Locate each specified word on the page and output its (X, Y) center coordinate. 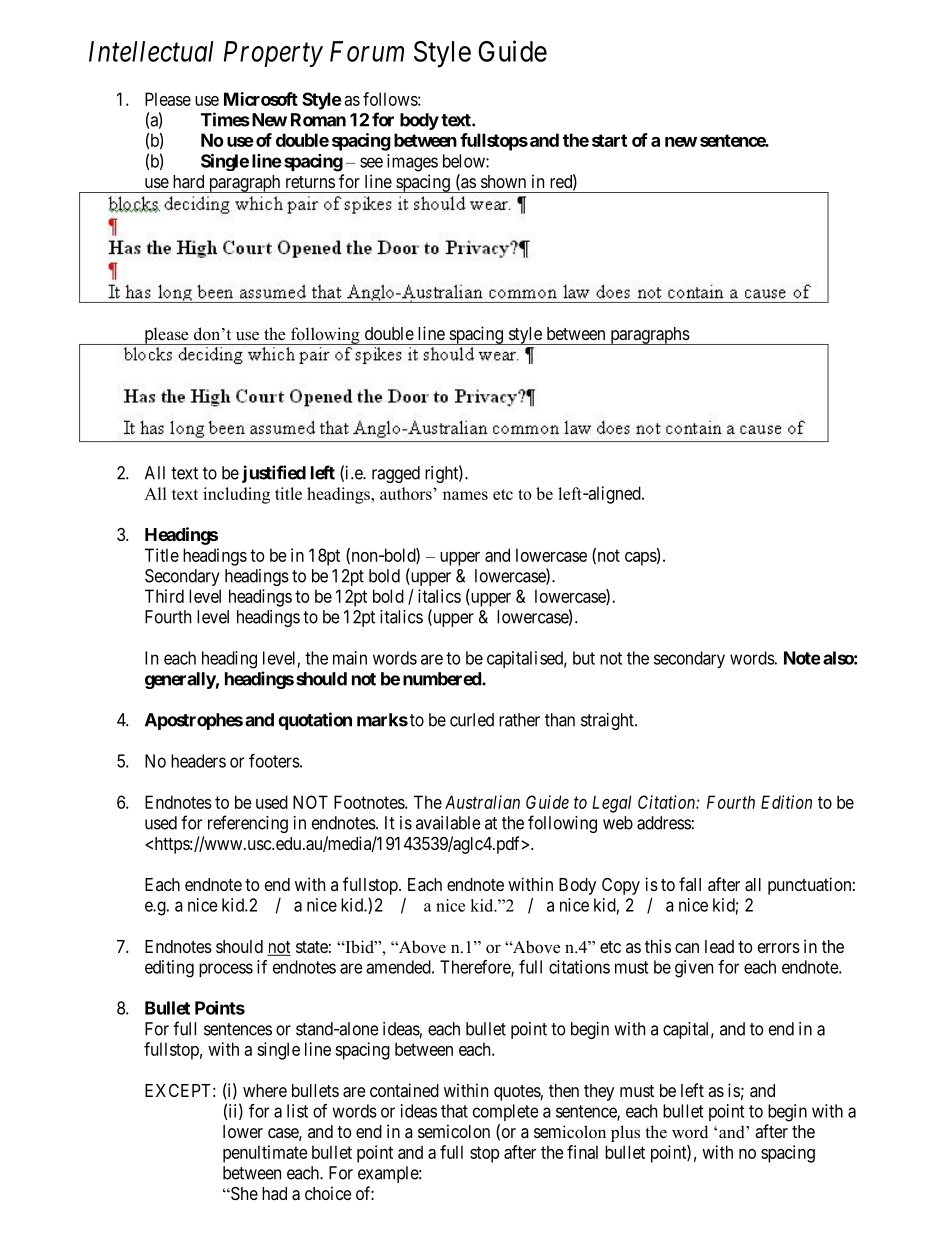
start (609, 140)
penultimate (265, 1154)
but (584, 658)
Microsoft (261, 99)
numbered (443, 679)
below (465, 161)
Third (164, 596)
